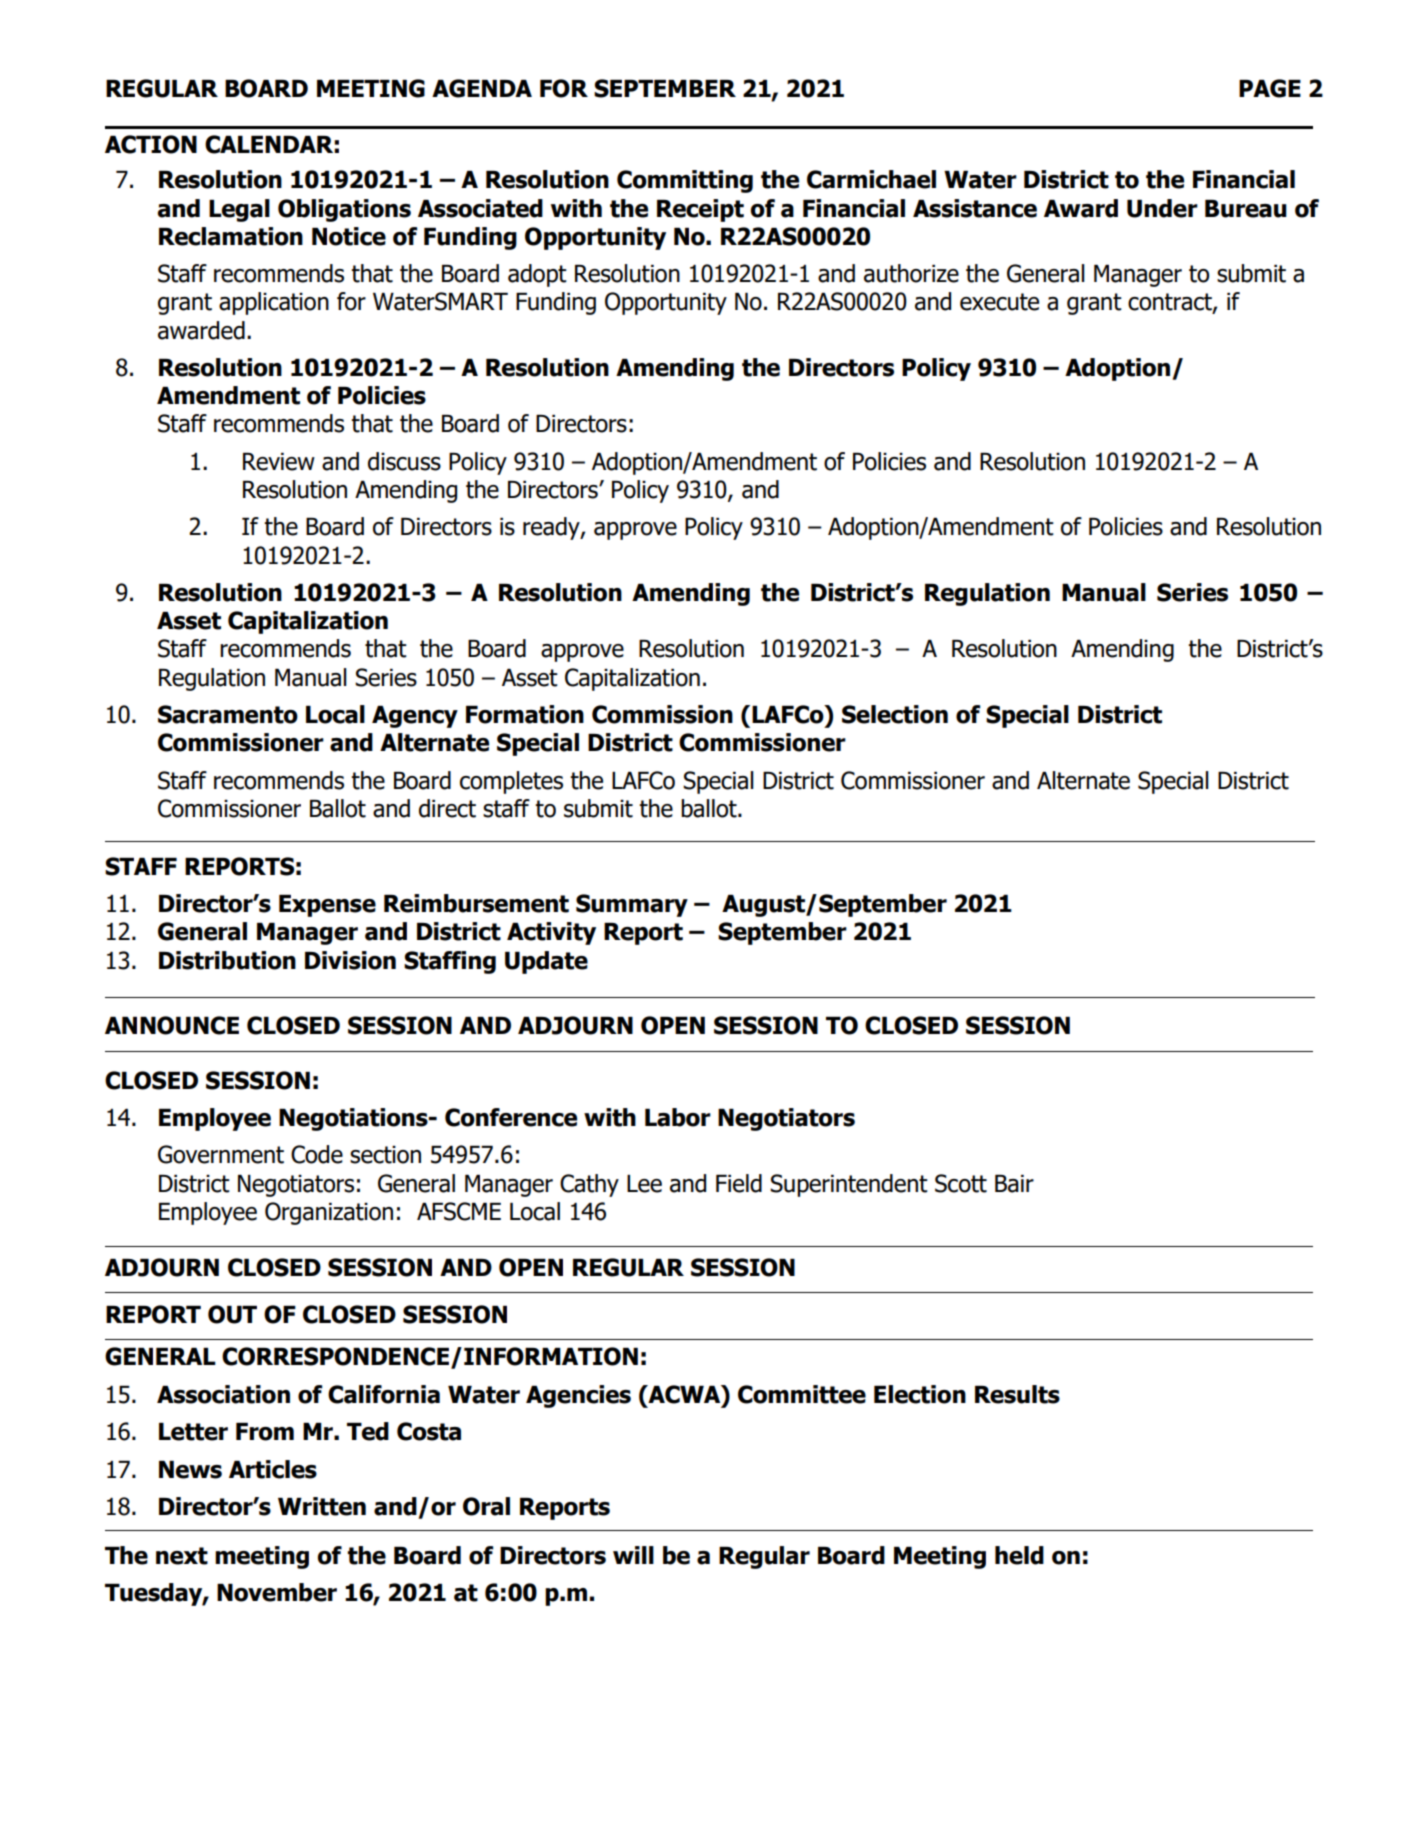  What do you see at coordinates (277, 1592) in the screenshot?
I see `November` at bounding box center [277, 1592].
